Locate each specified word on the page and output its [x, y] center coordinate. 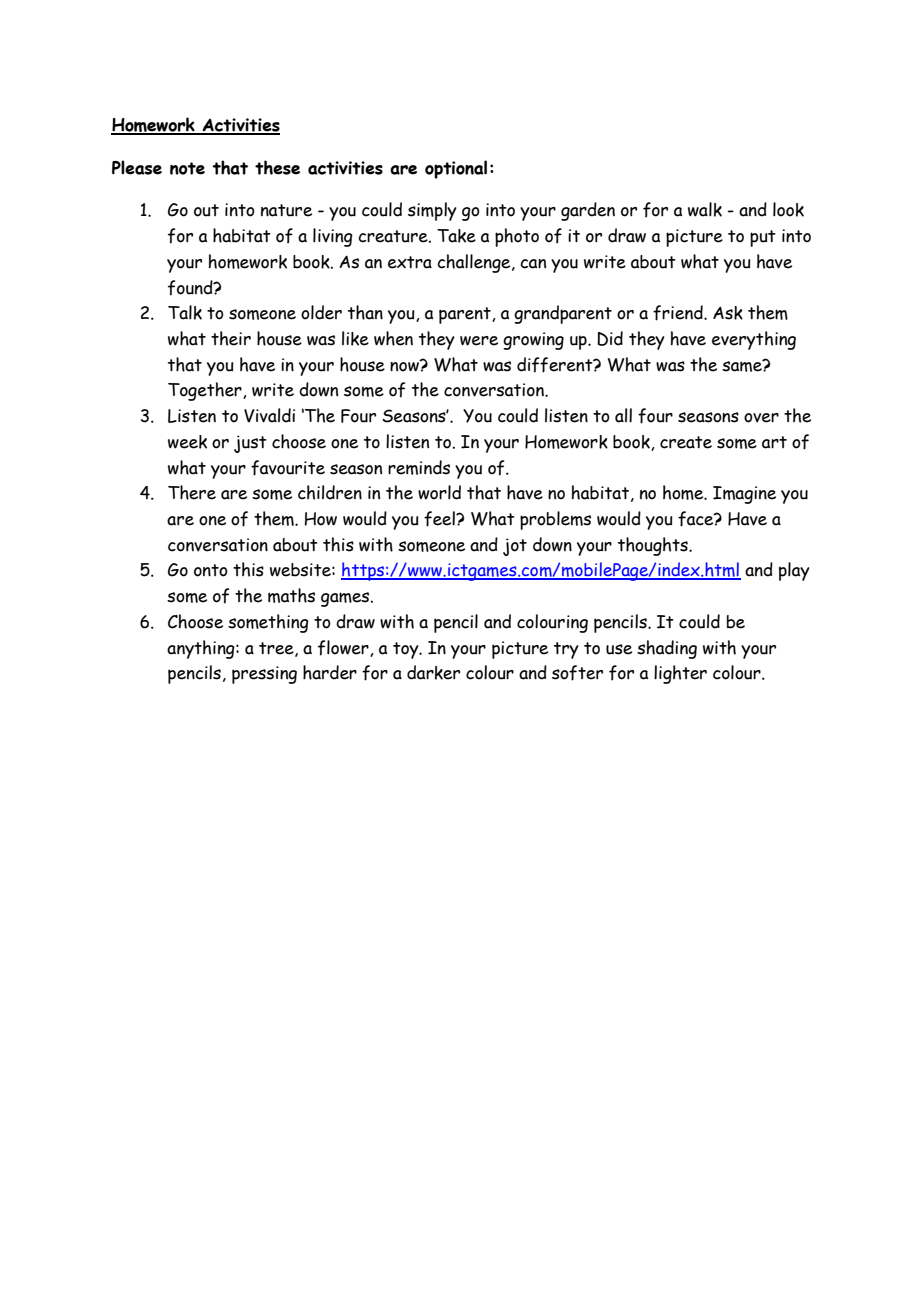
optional [456, 169]
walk [705, 209]
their [231, 338]
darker [433, 672]
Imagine [744, 495]
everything [754, 340]
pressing [264, 675]
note [187, 168]
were [479, 341]
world [439, 492]
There [192, 492]
